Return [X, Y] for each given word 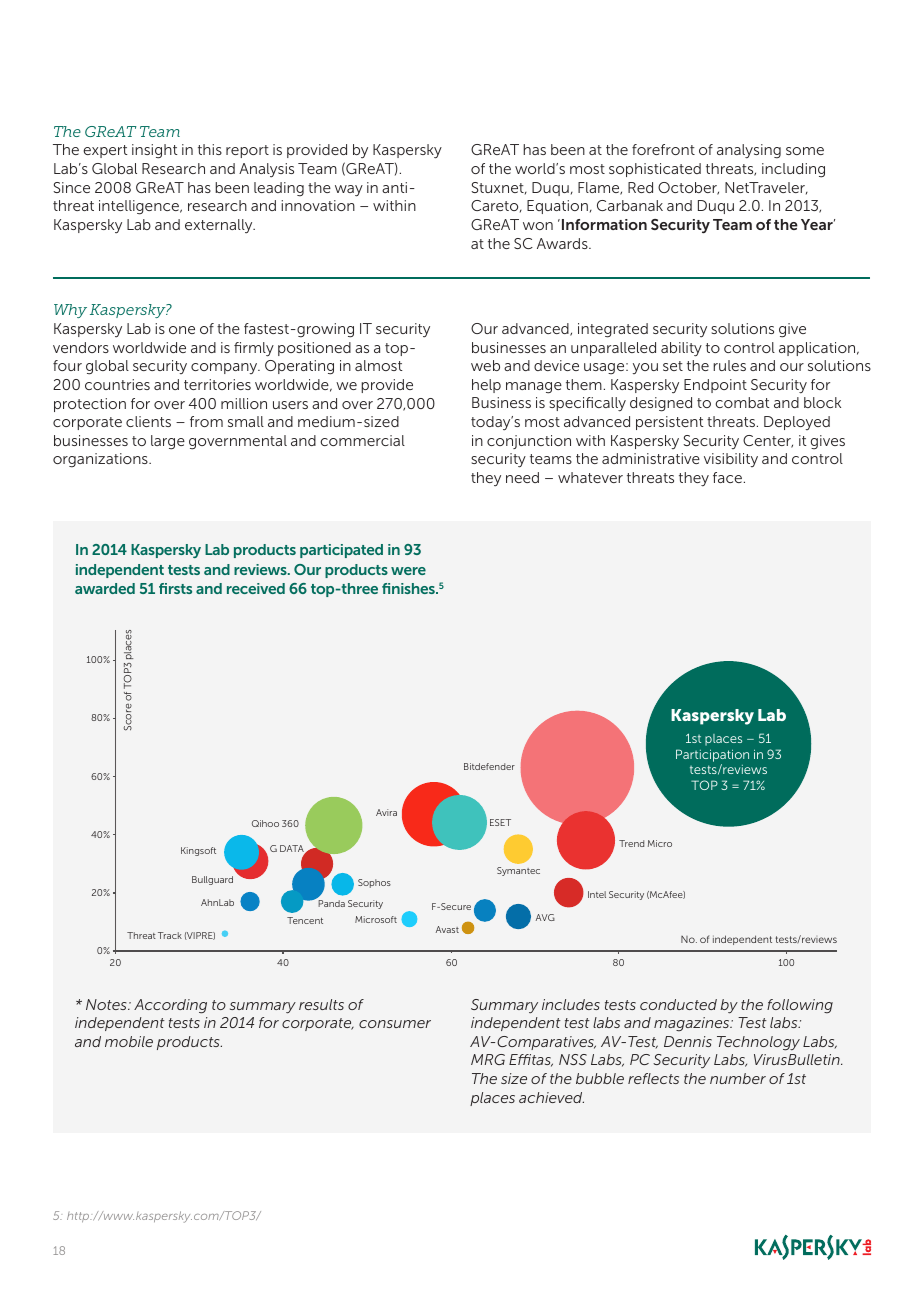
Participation [712, 755]
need [522, 477]
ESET [500, 822]
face [727, 477]
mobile [129, 1041]
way [349, 191]
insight [155, 151]
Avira [386, 812]
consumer [395, 1024]
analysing [749, 151]
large [168, 442]
